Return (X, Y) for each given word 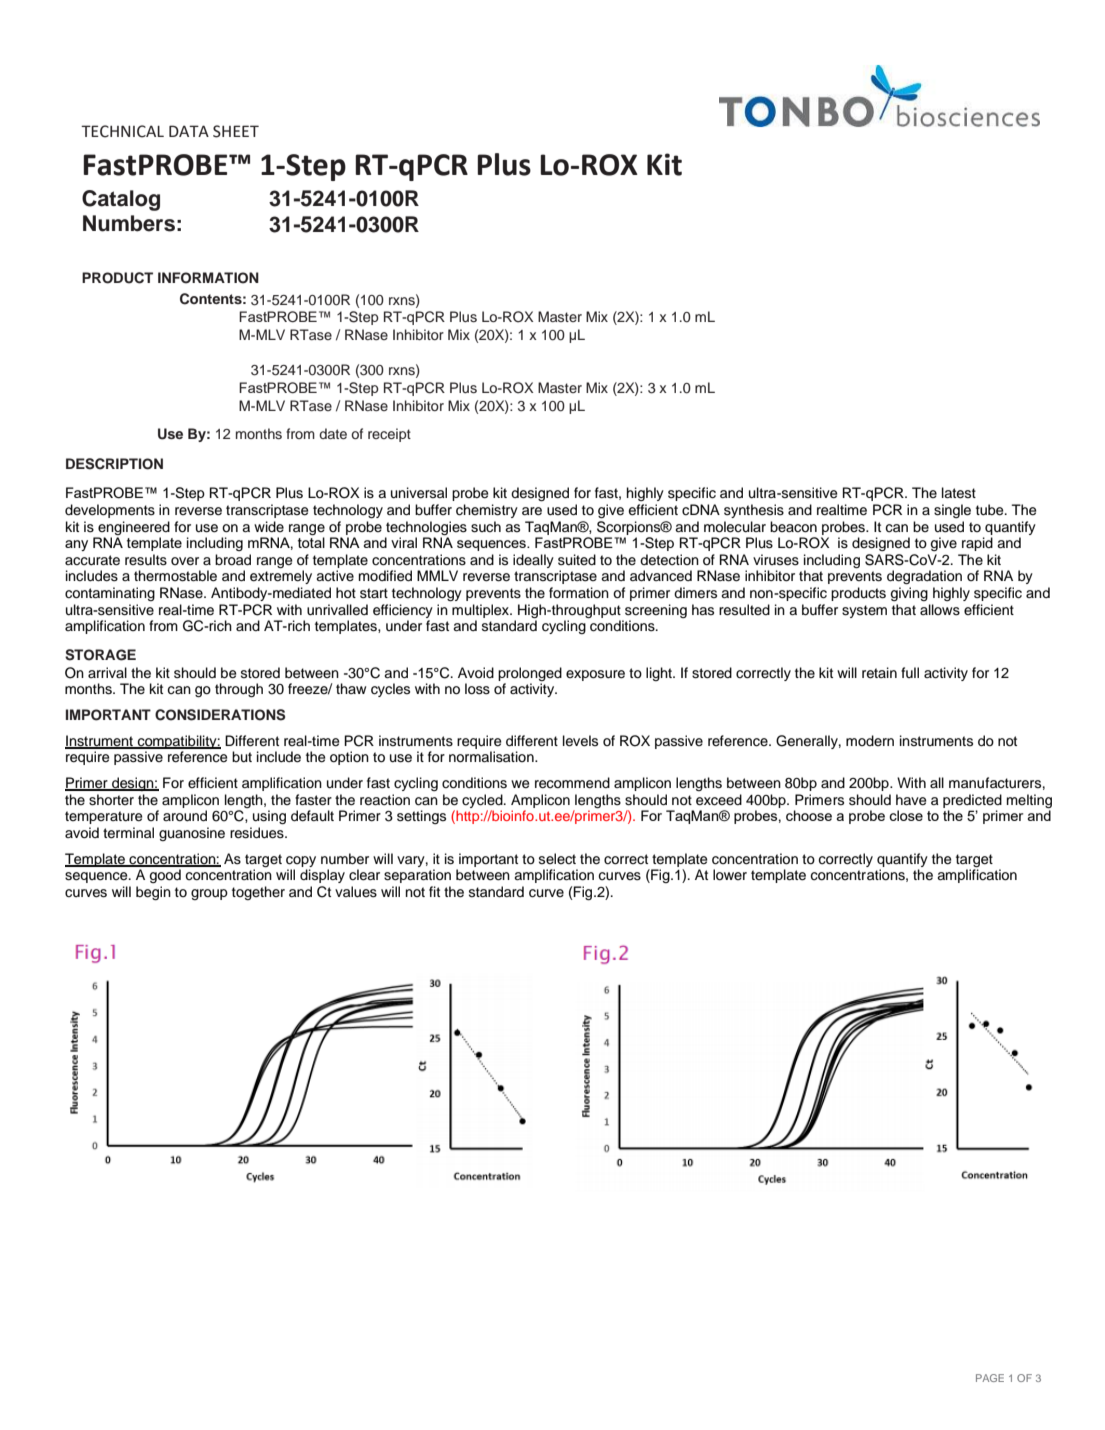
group (209, 894)
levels (580, 741)
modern (870, 740)
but (242, 757)
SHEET (236, 131)
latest (959, 493)
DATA (189, 131)
